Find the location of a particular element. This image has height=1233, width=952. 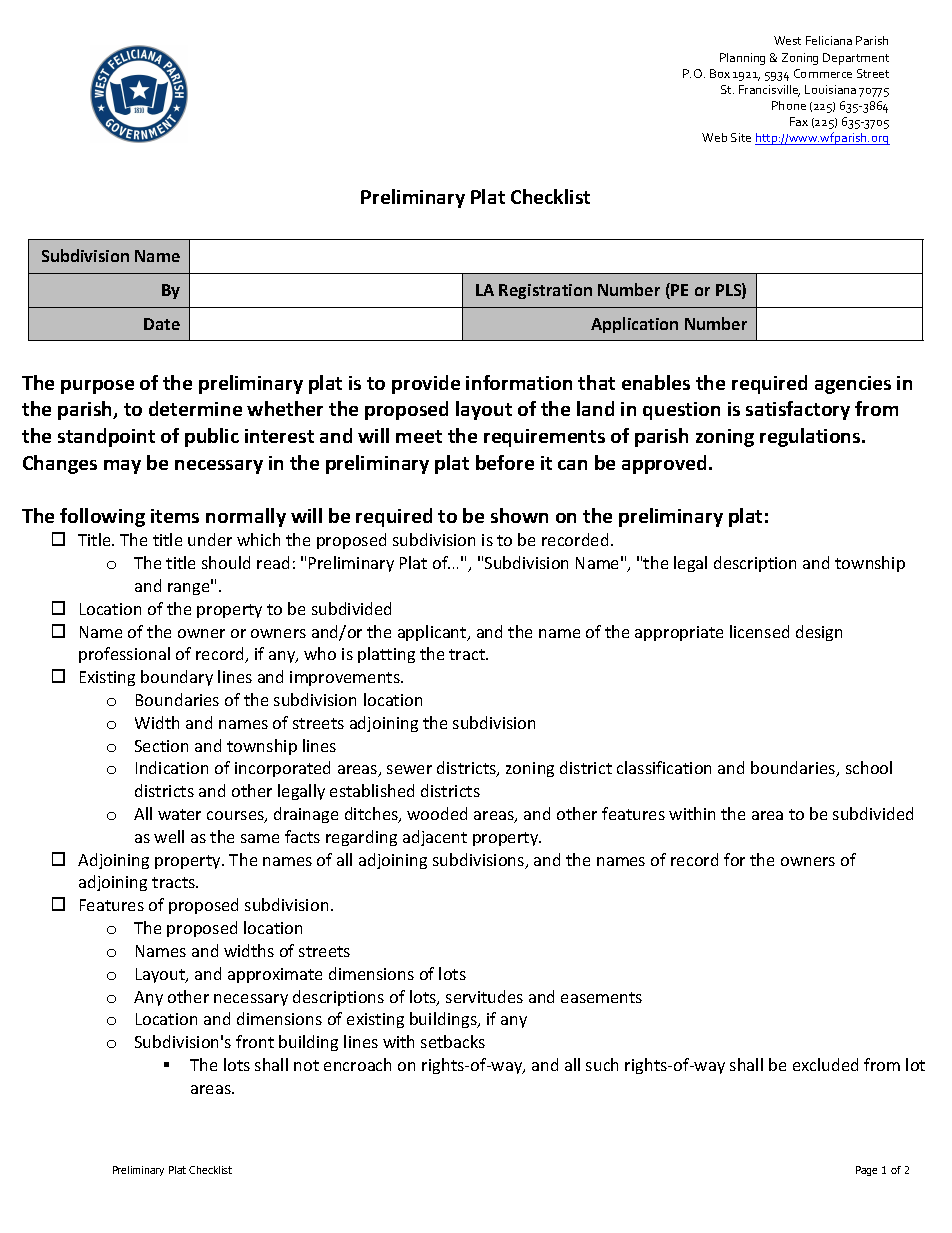

setbacks is located at coordinates (453, 1041).
